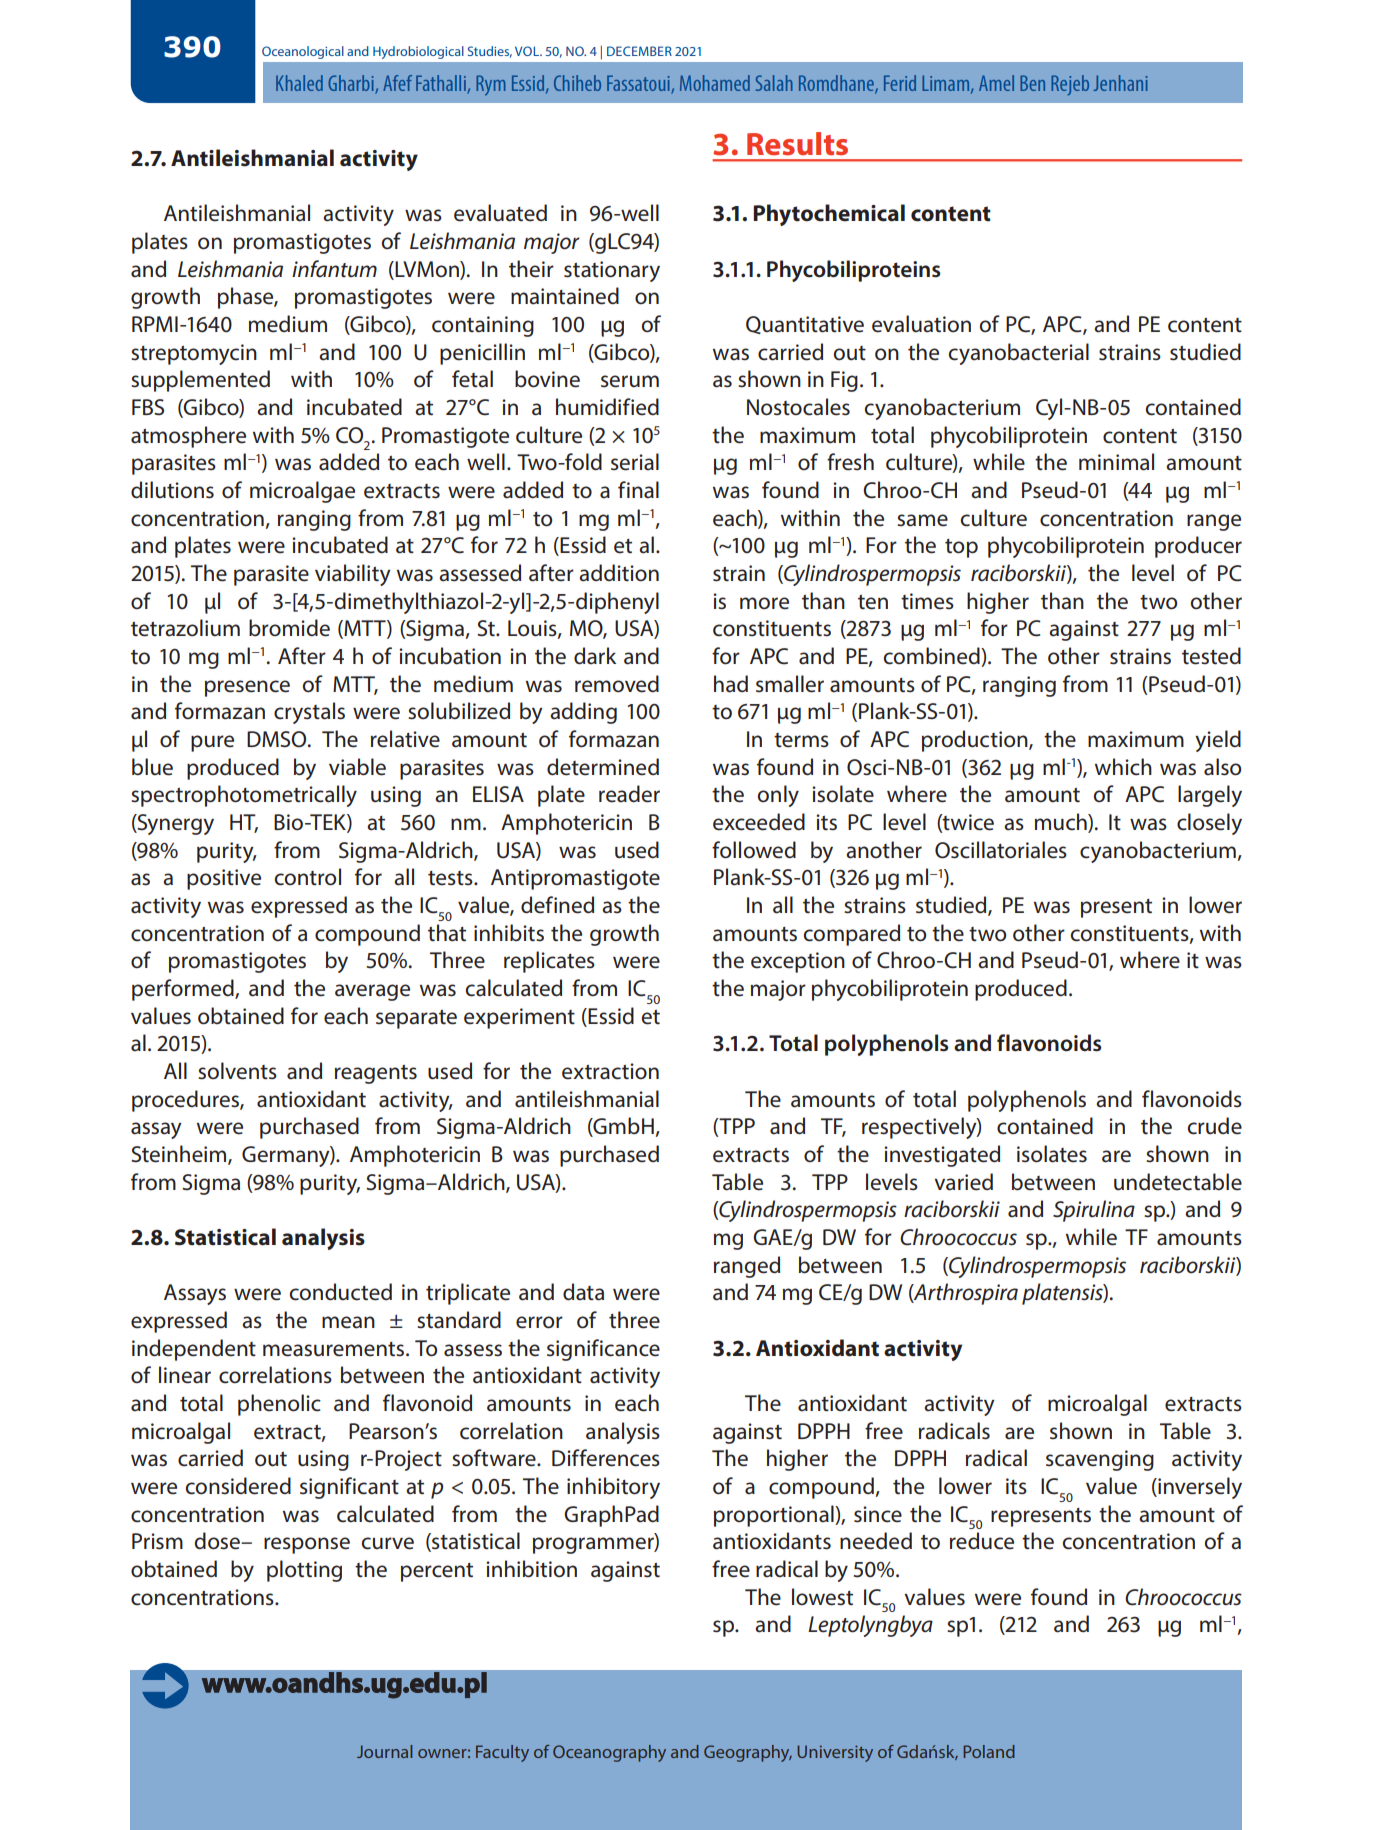  I want to click on had, so click(731, 684).
